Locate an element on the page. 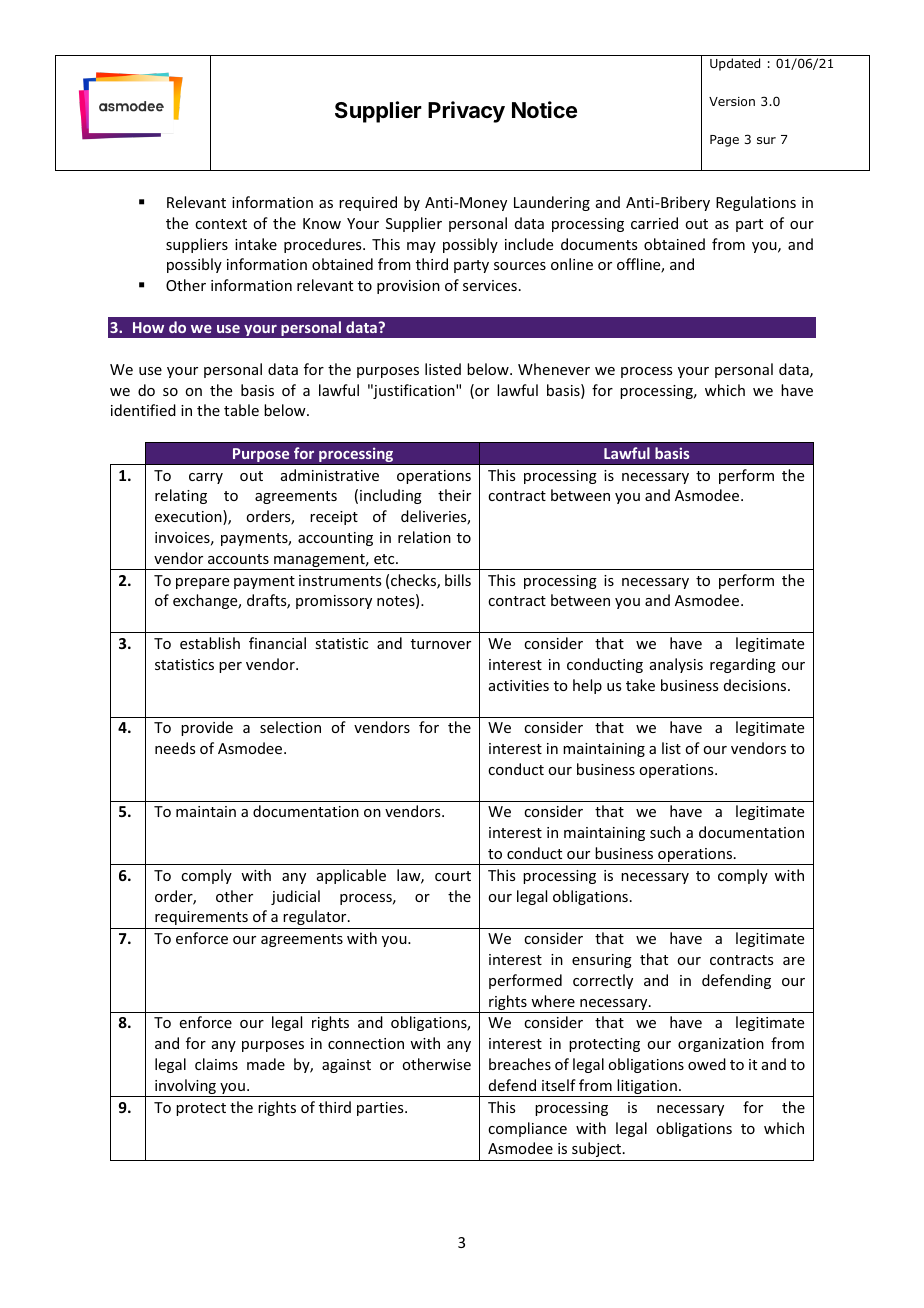  compliance is located at coordinates (527, 1129).
